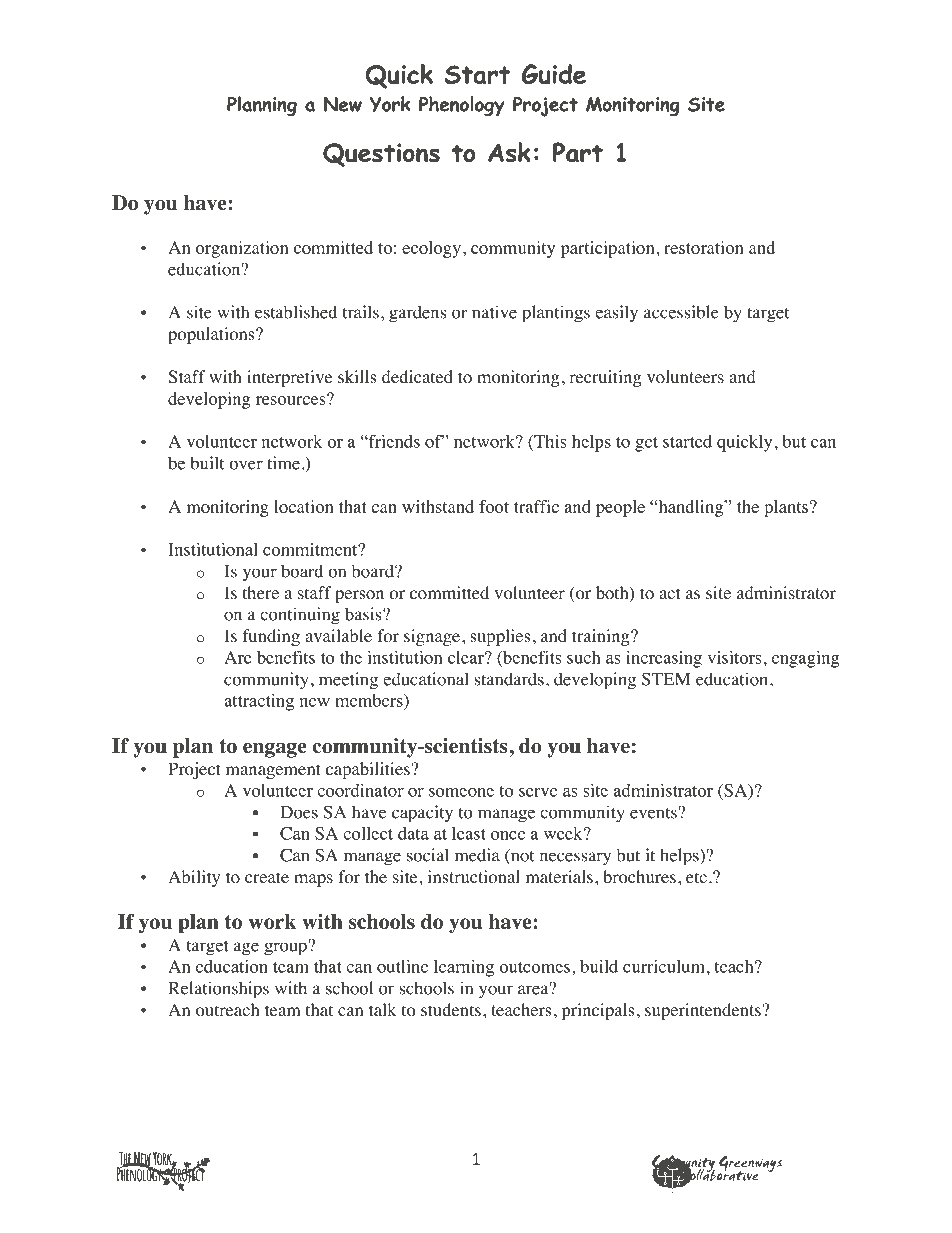 The height and width of the screenshot is (1233, 952). Describe the element at coordinates (286, 948) in the screenshot. I see `group` at that location.
